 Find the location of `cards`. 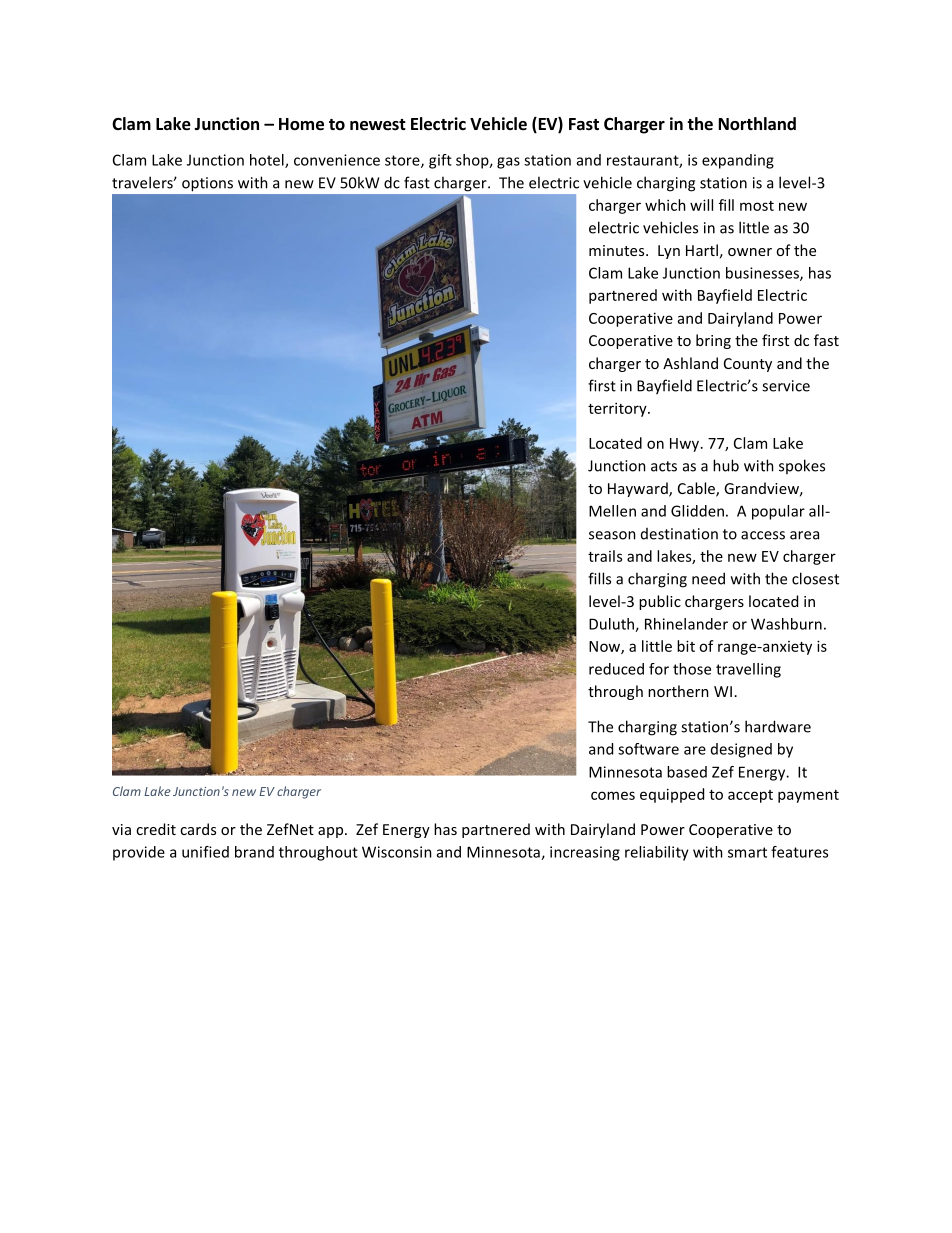

cards is located at coordinates (198, 829).
